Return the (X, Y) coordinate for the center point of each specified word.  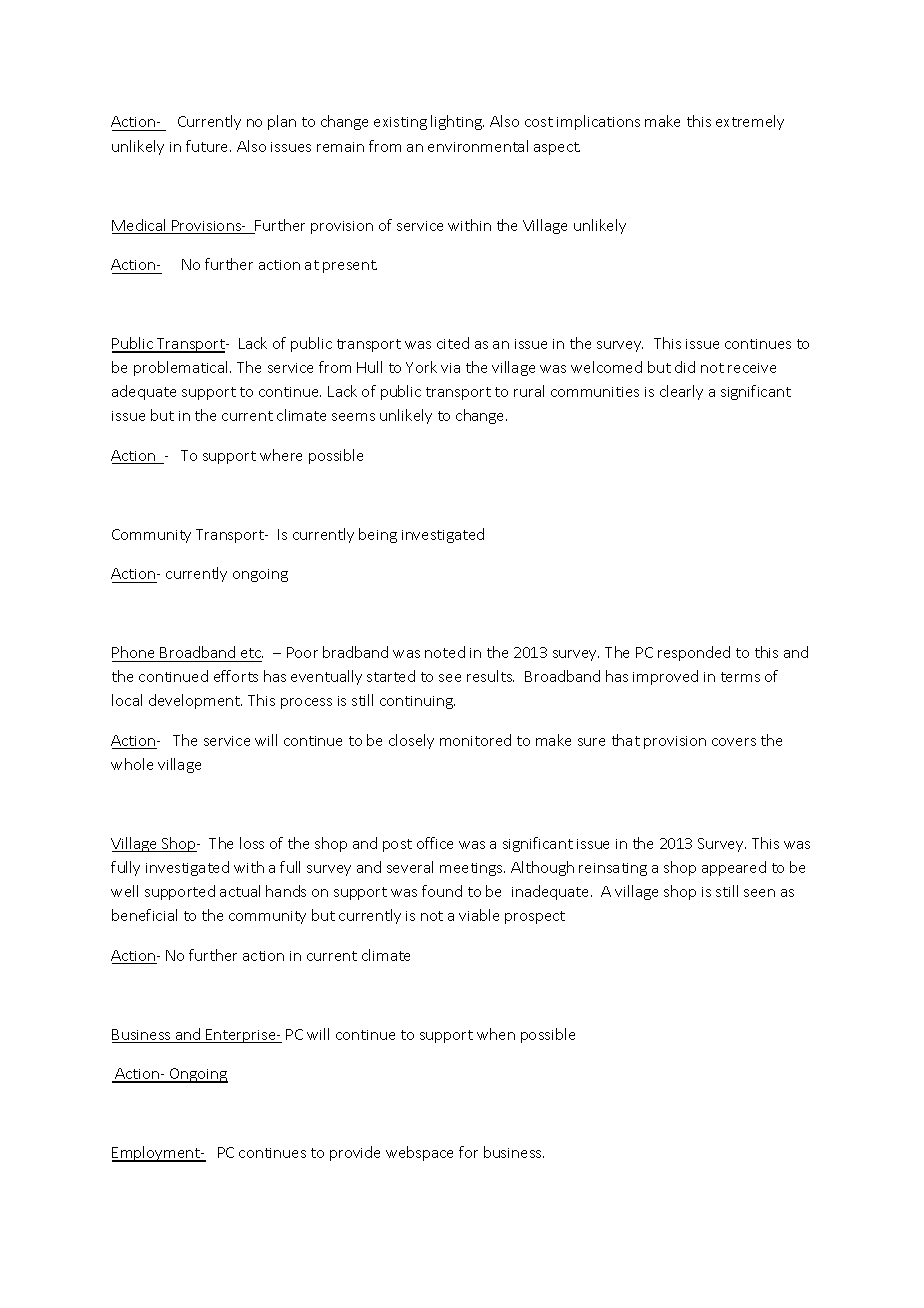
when (496, 1034)
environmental (478, 146)
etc (252, 653)
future (208, 146)
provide (355, 1153)
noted (445, 652)
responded (694, 653)
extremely (750, 122)
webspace (419, 1153)
